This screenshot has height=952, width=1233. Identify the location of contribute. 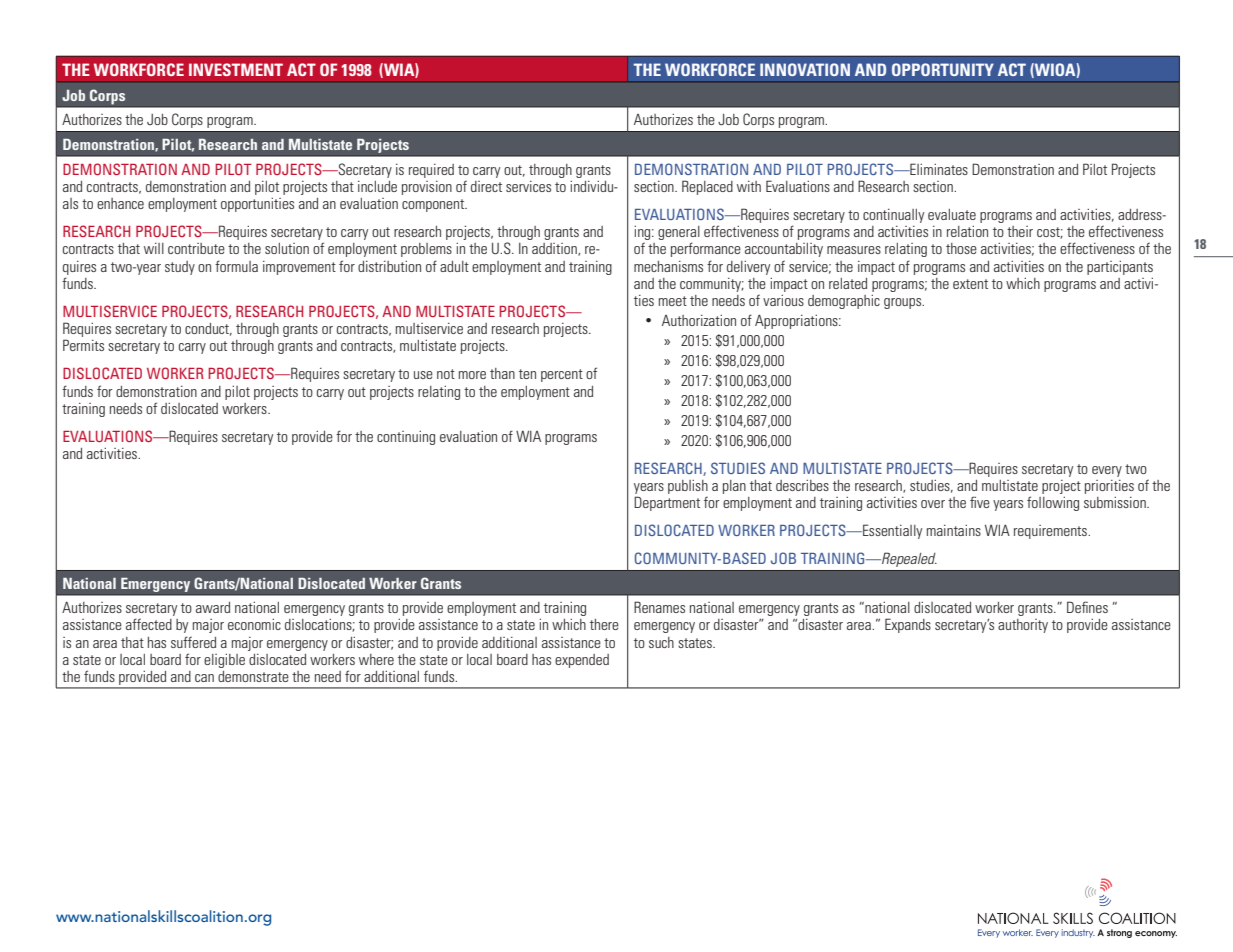
(196, 248).
